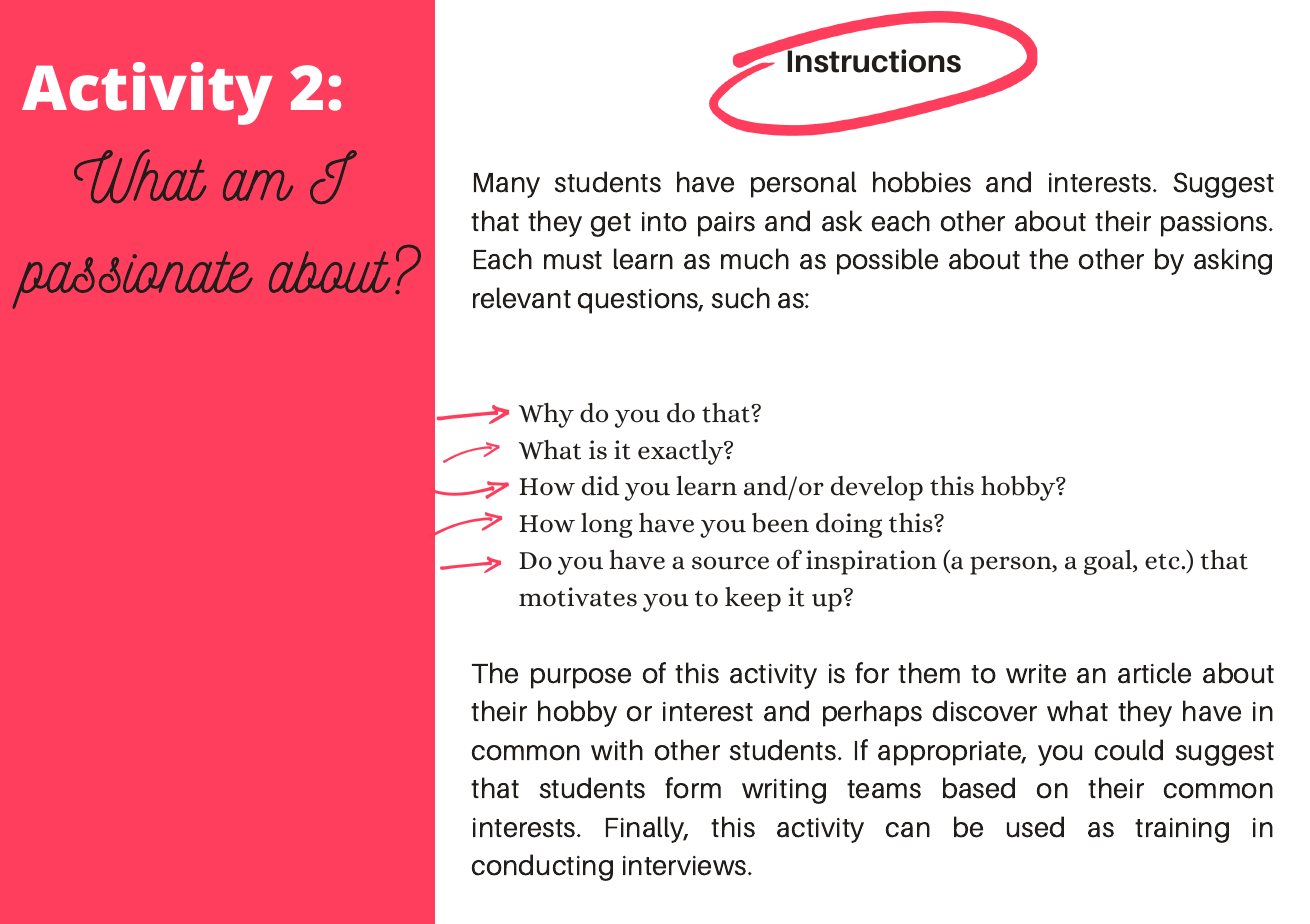 The image size is (1310, 924). What do you see at coordinates (873, 60) in the page?
I see `Instructions` at bounding box center [873, 60].
